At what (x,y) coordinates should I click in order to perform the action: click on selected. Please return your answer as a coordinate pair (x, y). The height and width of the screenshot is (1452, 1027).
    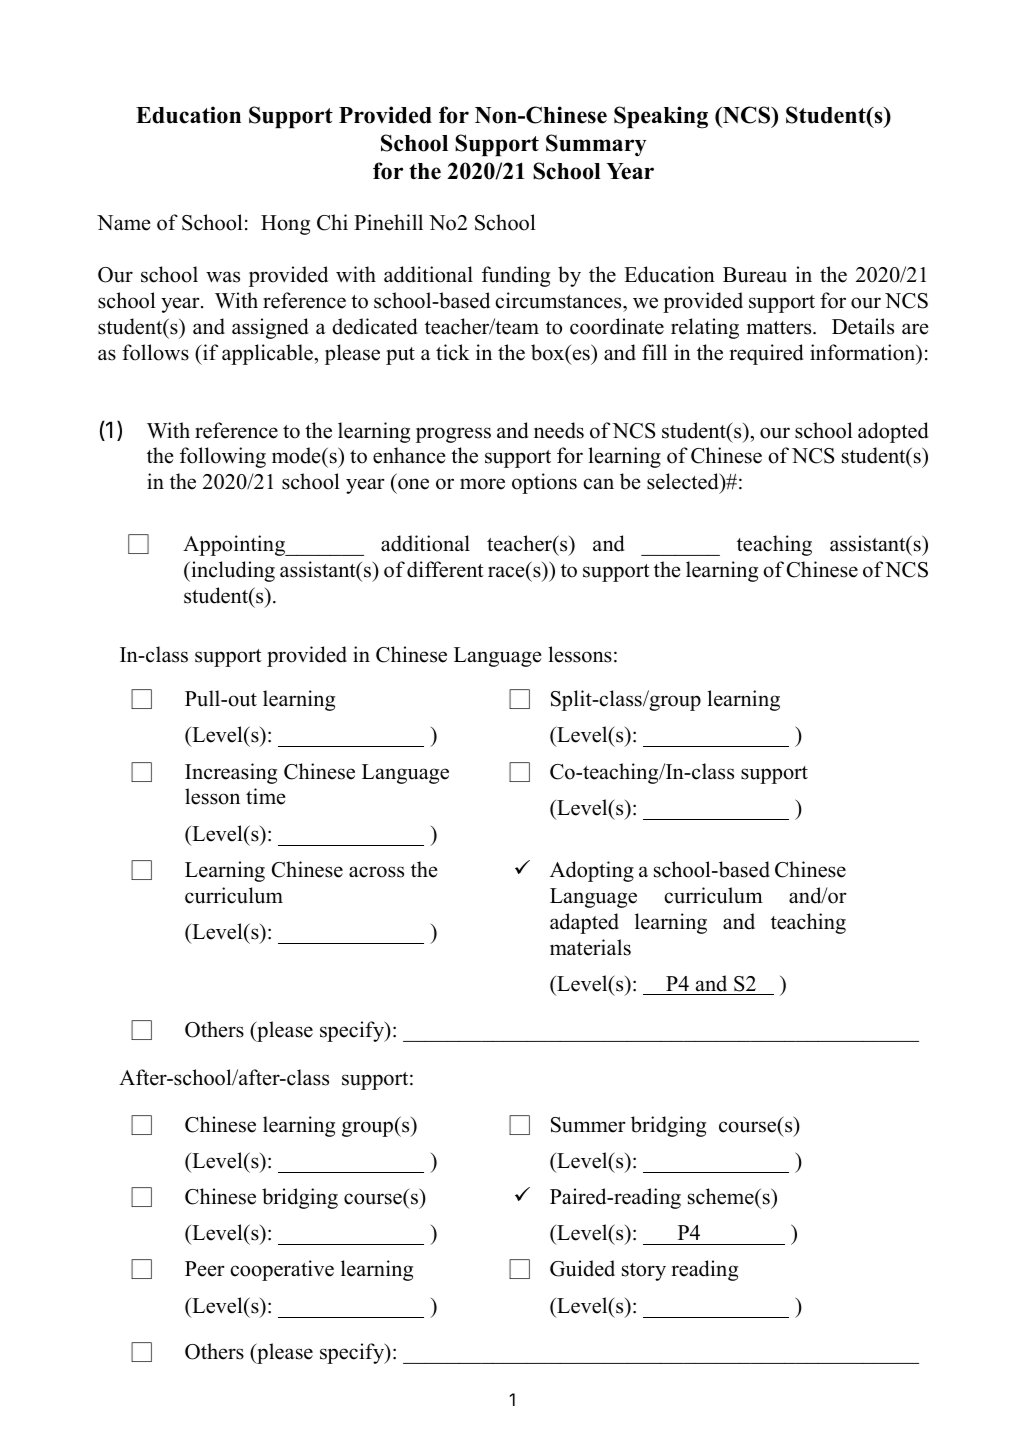
    Looking at the image, I should click on (684, 483).
